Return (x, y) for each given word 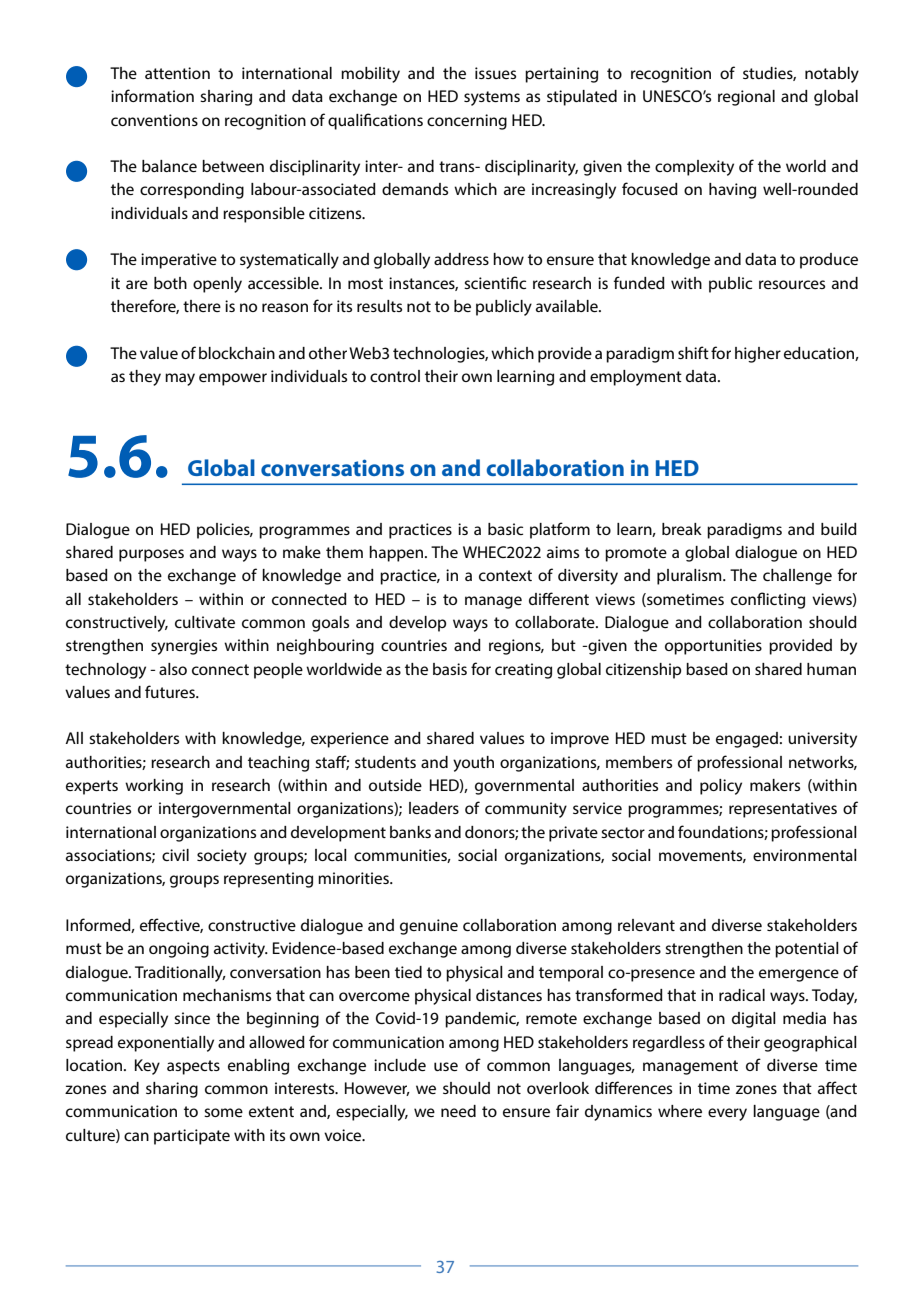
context (505, 575)
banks (410, 832)
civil (175, 855)
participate (192, 1137)
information (152, 95)
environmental (805, 855)
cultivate (205, 622)
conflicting (768, 600)
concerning (467, 122)
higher (758, 355)
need (458, 1111)
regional (746, 98)
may (180, 379)
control (395, 376)
